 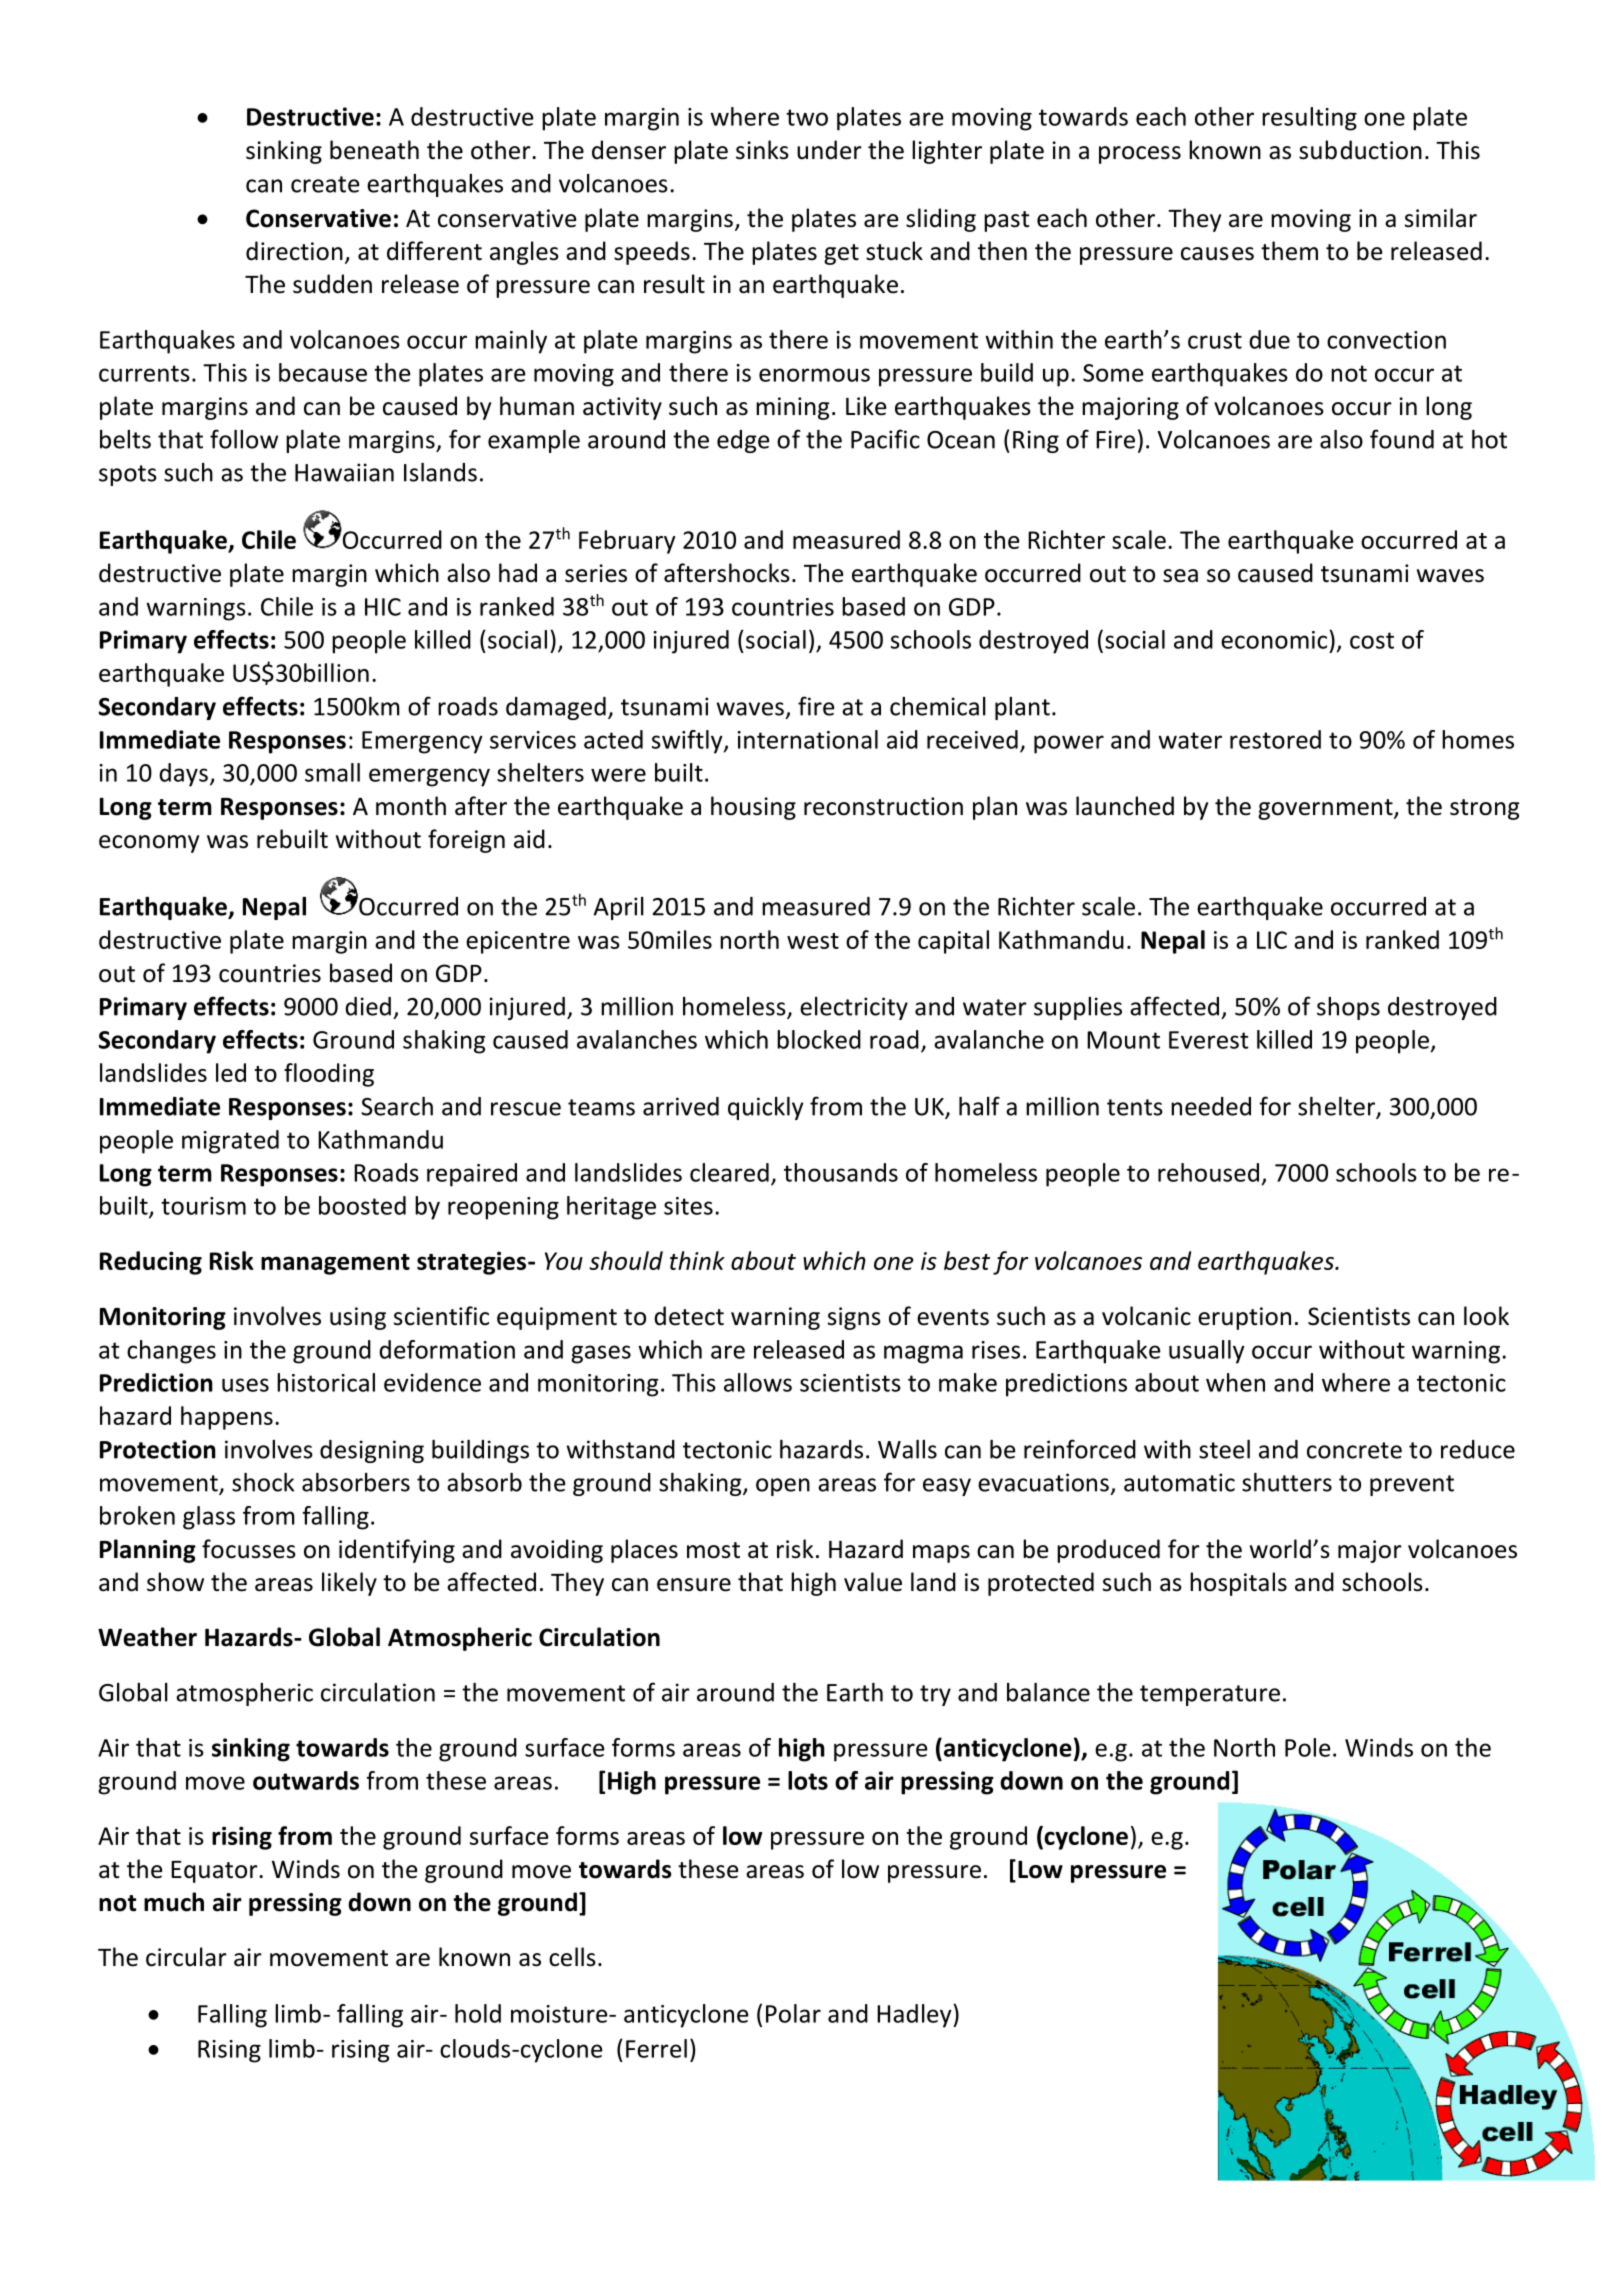 What do you see at coordinates (1326, 809) in the screenshot?
I see `government` at bounding box center [1326, 809].
